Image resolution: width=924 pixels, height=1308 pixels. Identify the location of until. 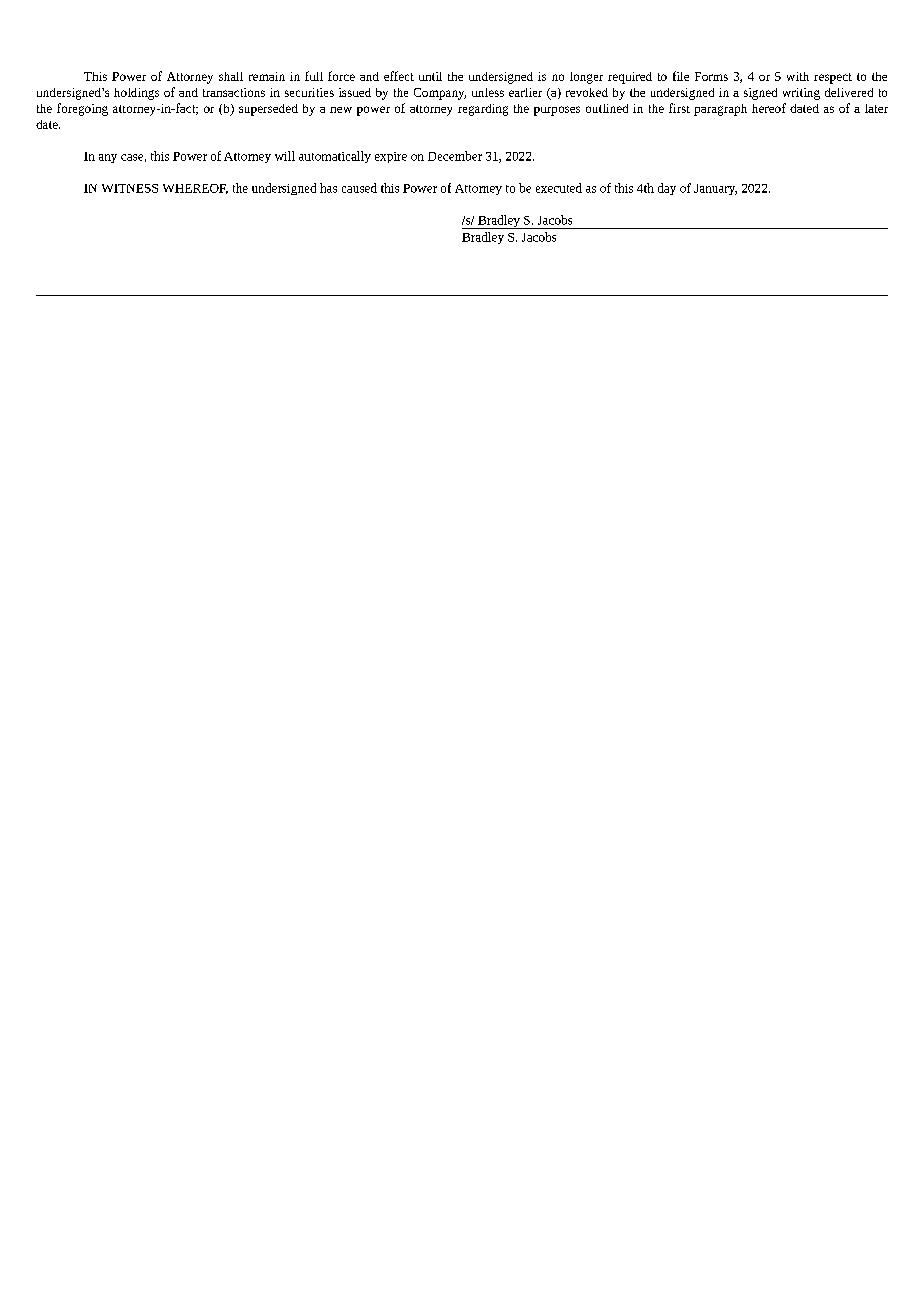
(430, 76).
